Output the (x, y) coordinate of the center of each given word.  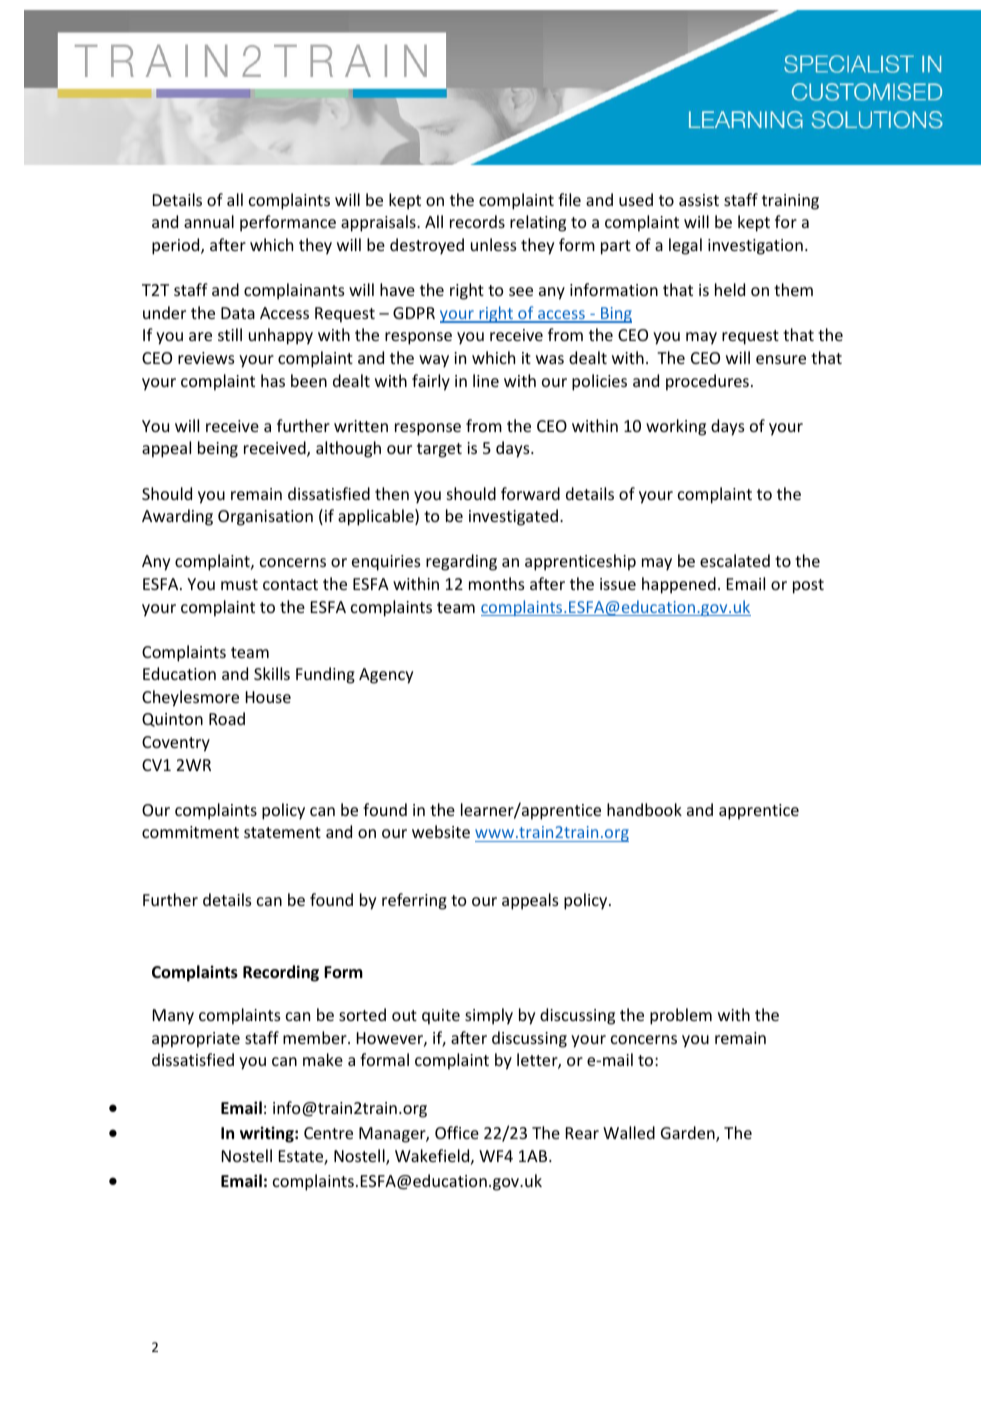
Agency (386, 676)
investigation (755, 247)
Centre (328, 1133)
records (477, 221)
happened (679, 585)
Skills (272, 673)
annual (209, 221)
